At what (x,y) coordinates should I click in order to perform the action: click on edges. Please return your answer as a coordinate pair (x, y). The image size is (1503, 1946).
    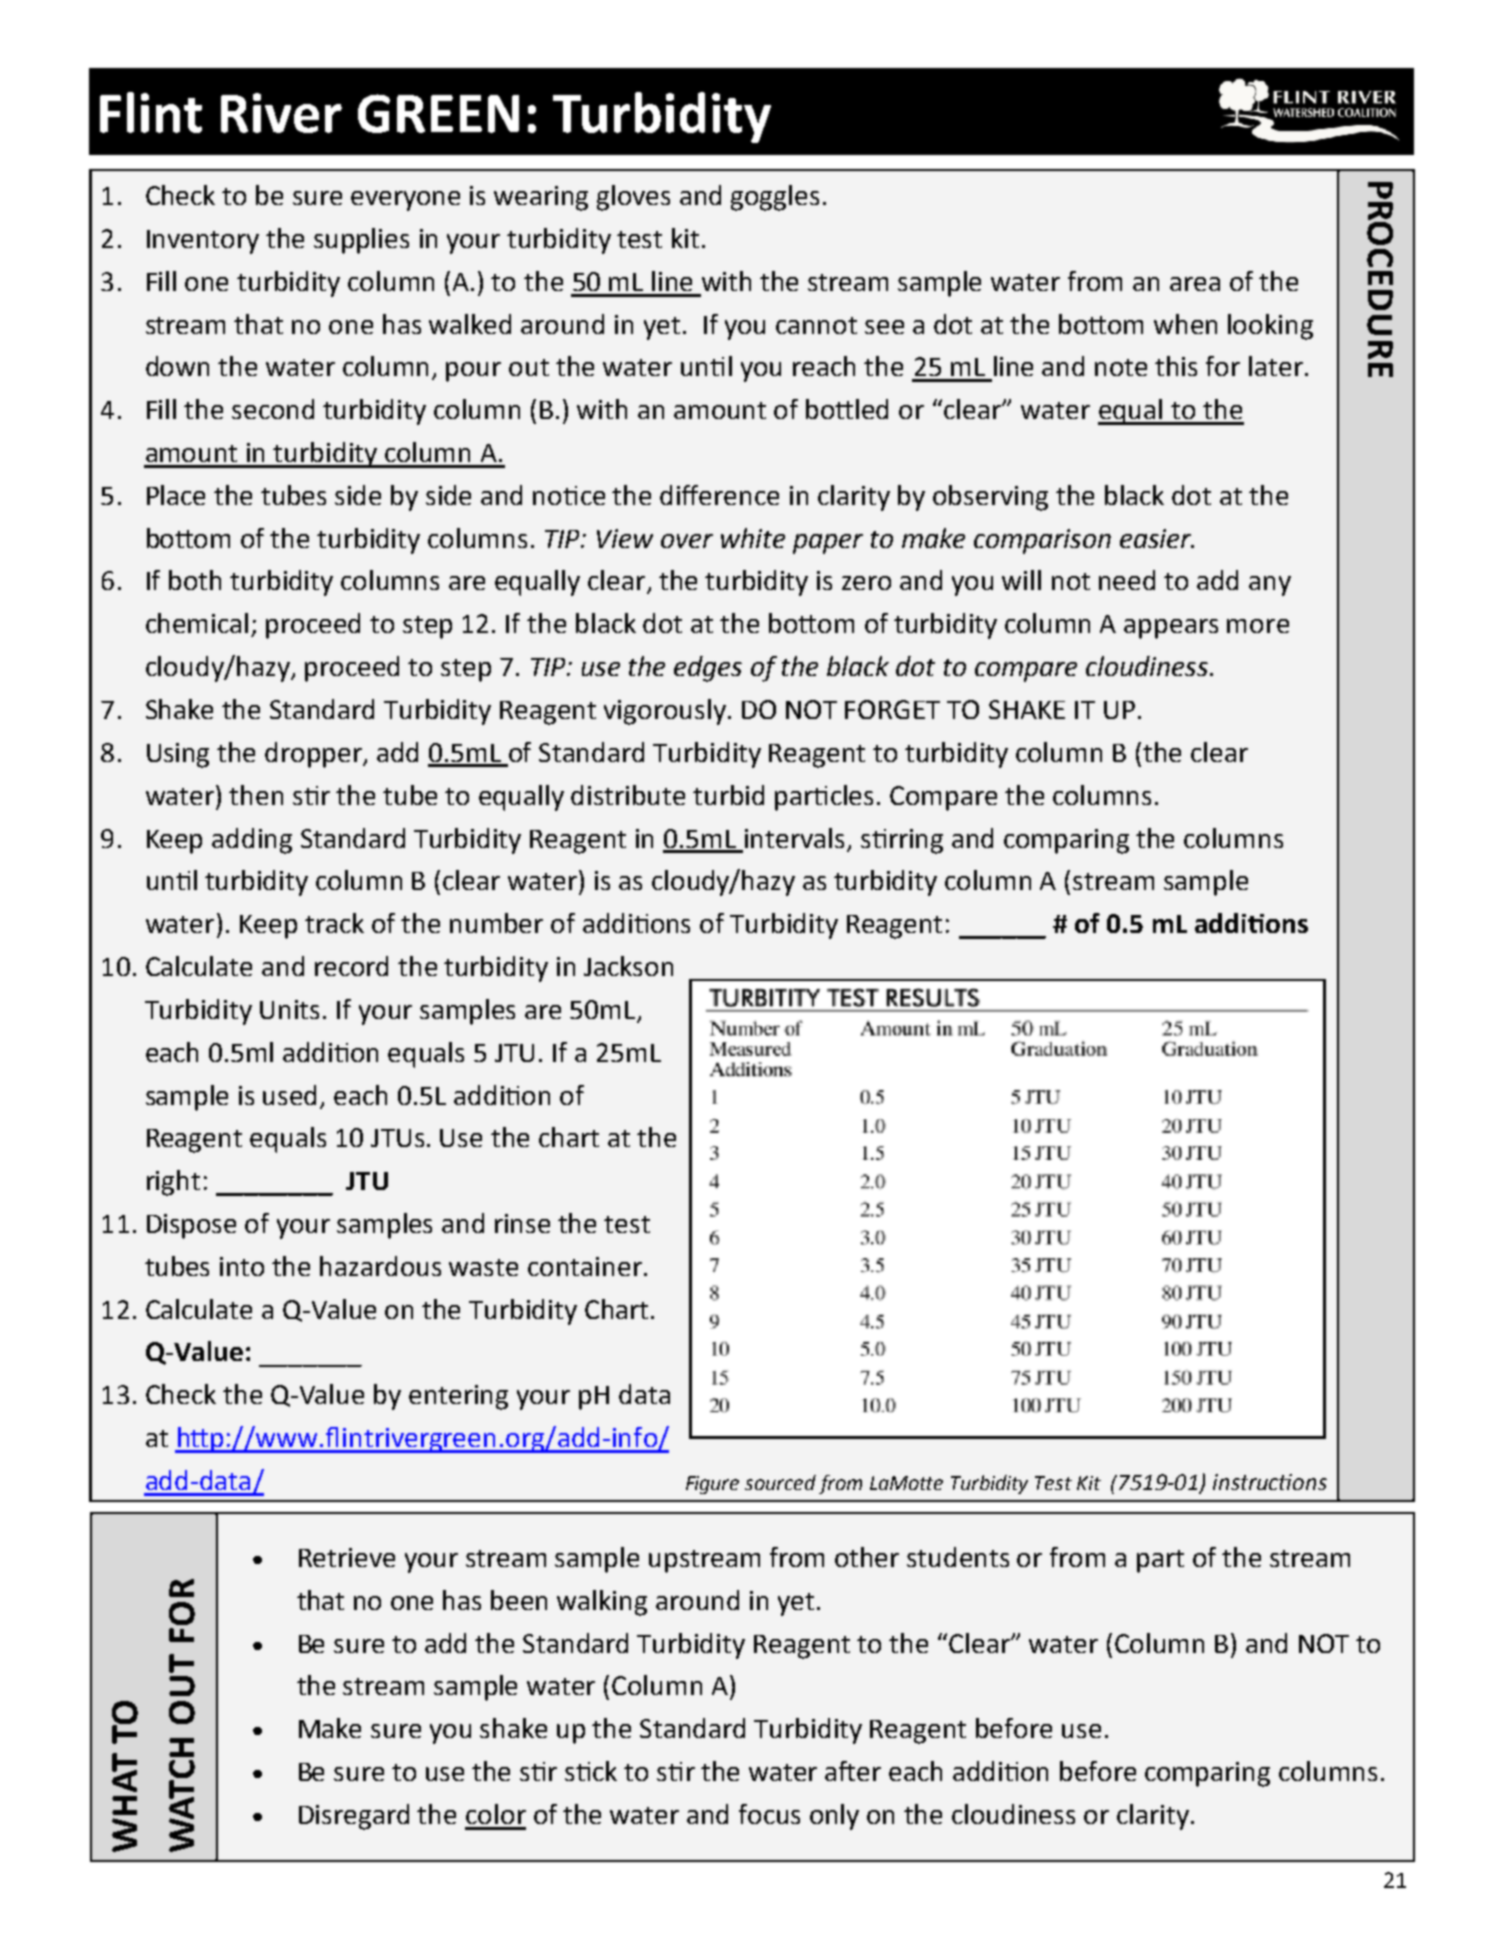
    Looking at the image, I should click on (708, 669).
